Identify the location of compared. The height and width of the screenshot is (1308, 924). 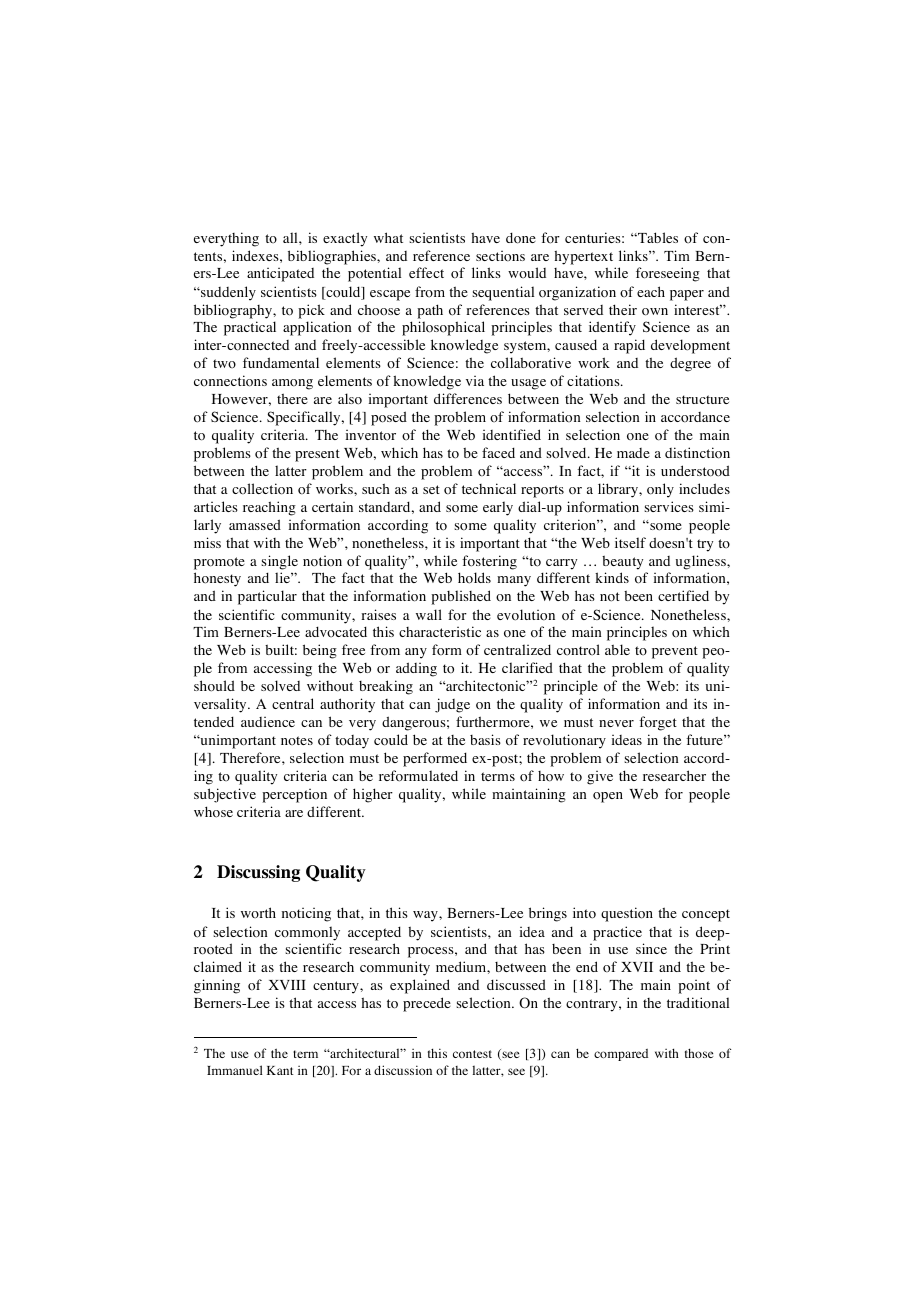
(621, 1055).
